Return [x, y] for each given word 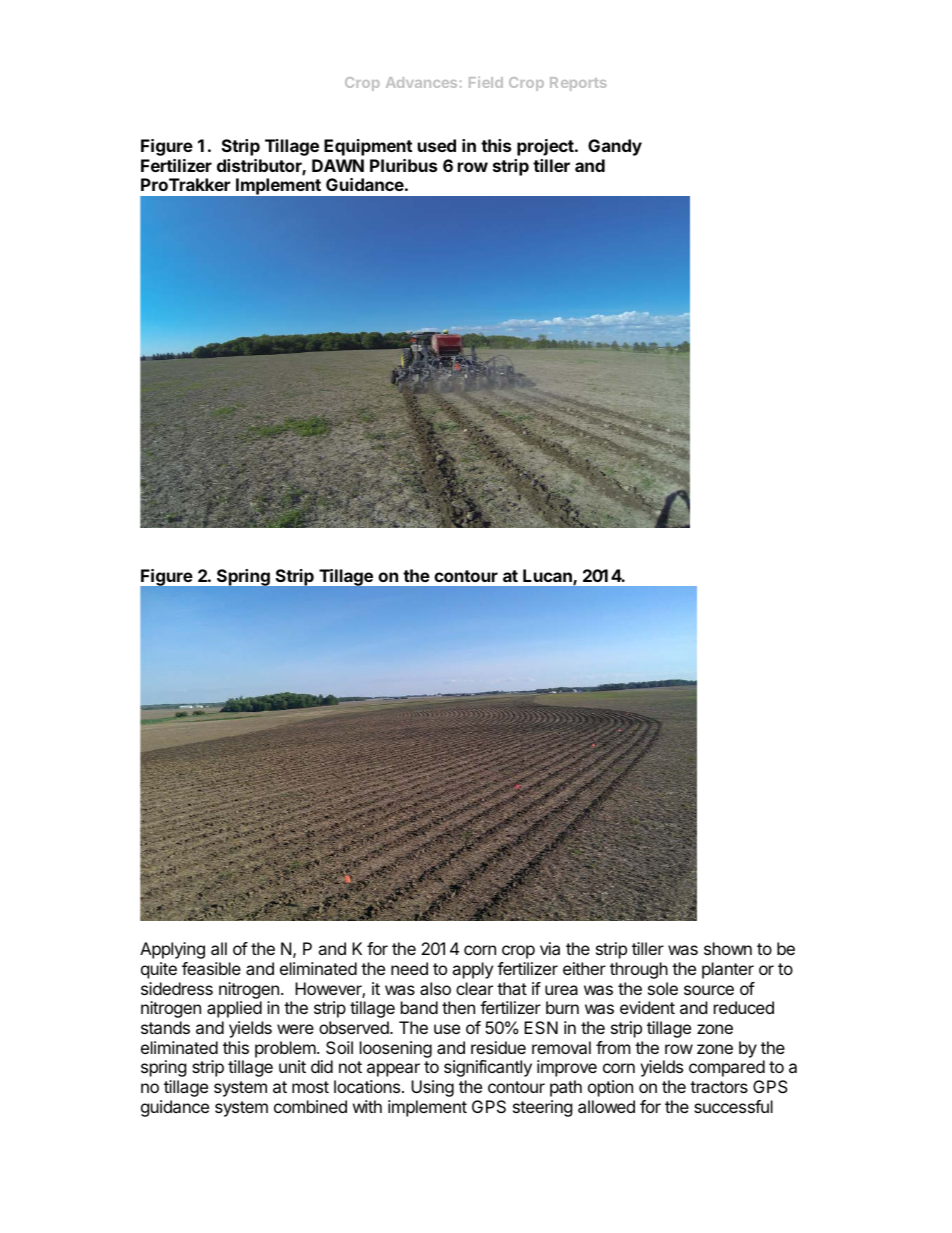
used [437, 145]
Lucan [548, 577]
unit [292, 1066]
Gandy [615, 147]
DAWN [338, 165]
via [550, 948]
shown [728, 948]
